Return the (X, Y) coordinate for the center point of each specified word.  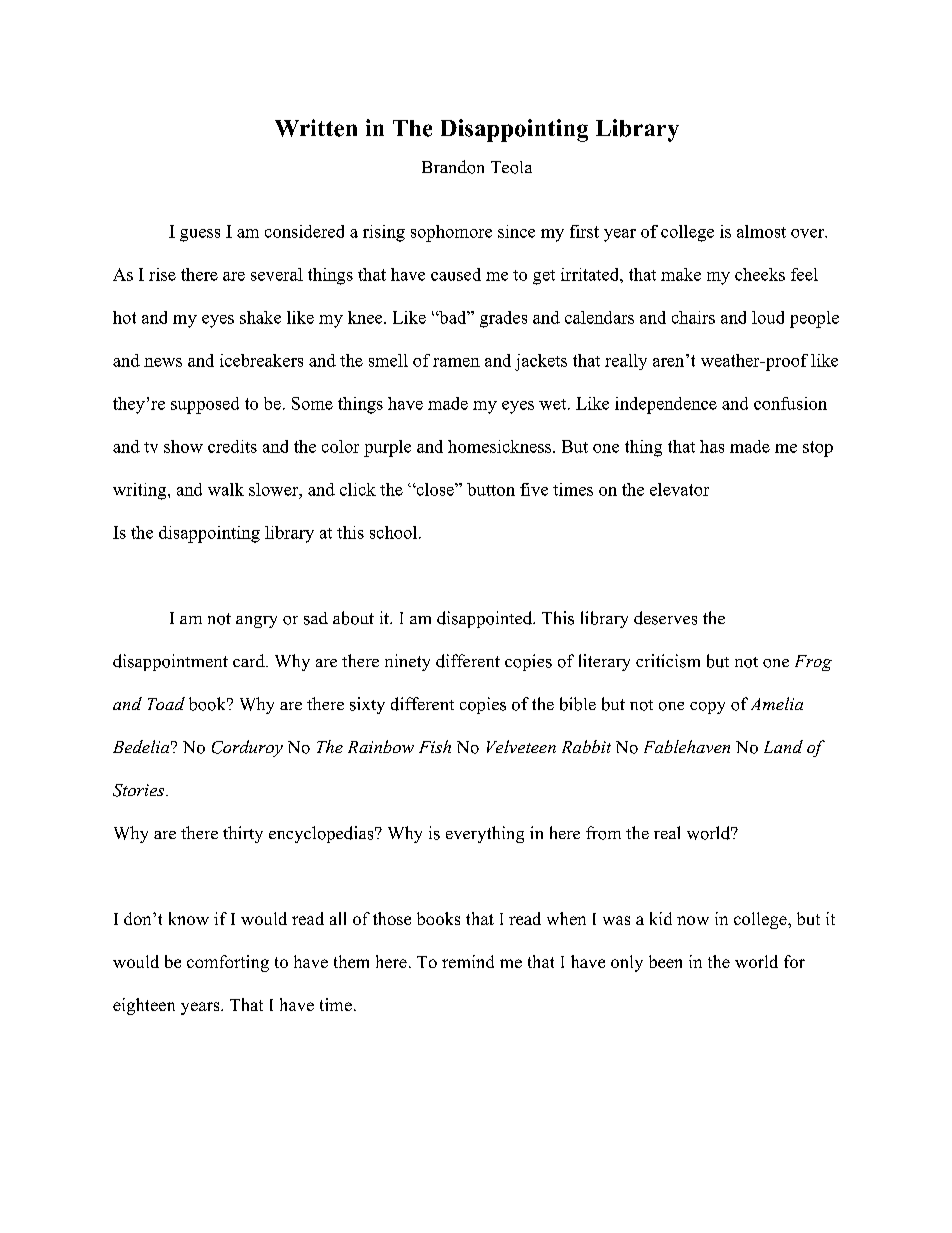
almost (761, 231)
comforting (228, 963)
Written (316, 128)
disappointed (486, 619)
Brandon (453, 167)
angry (256, 622)
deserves (665, 618)
